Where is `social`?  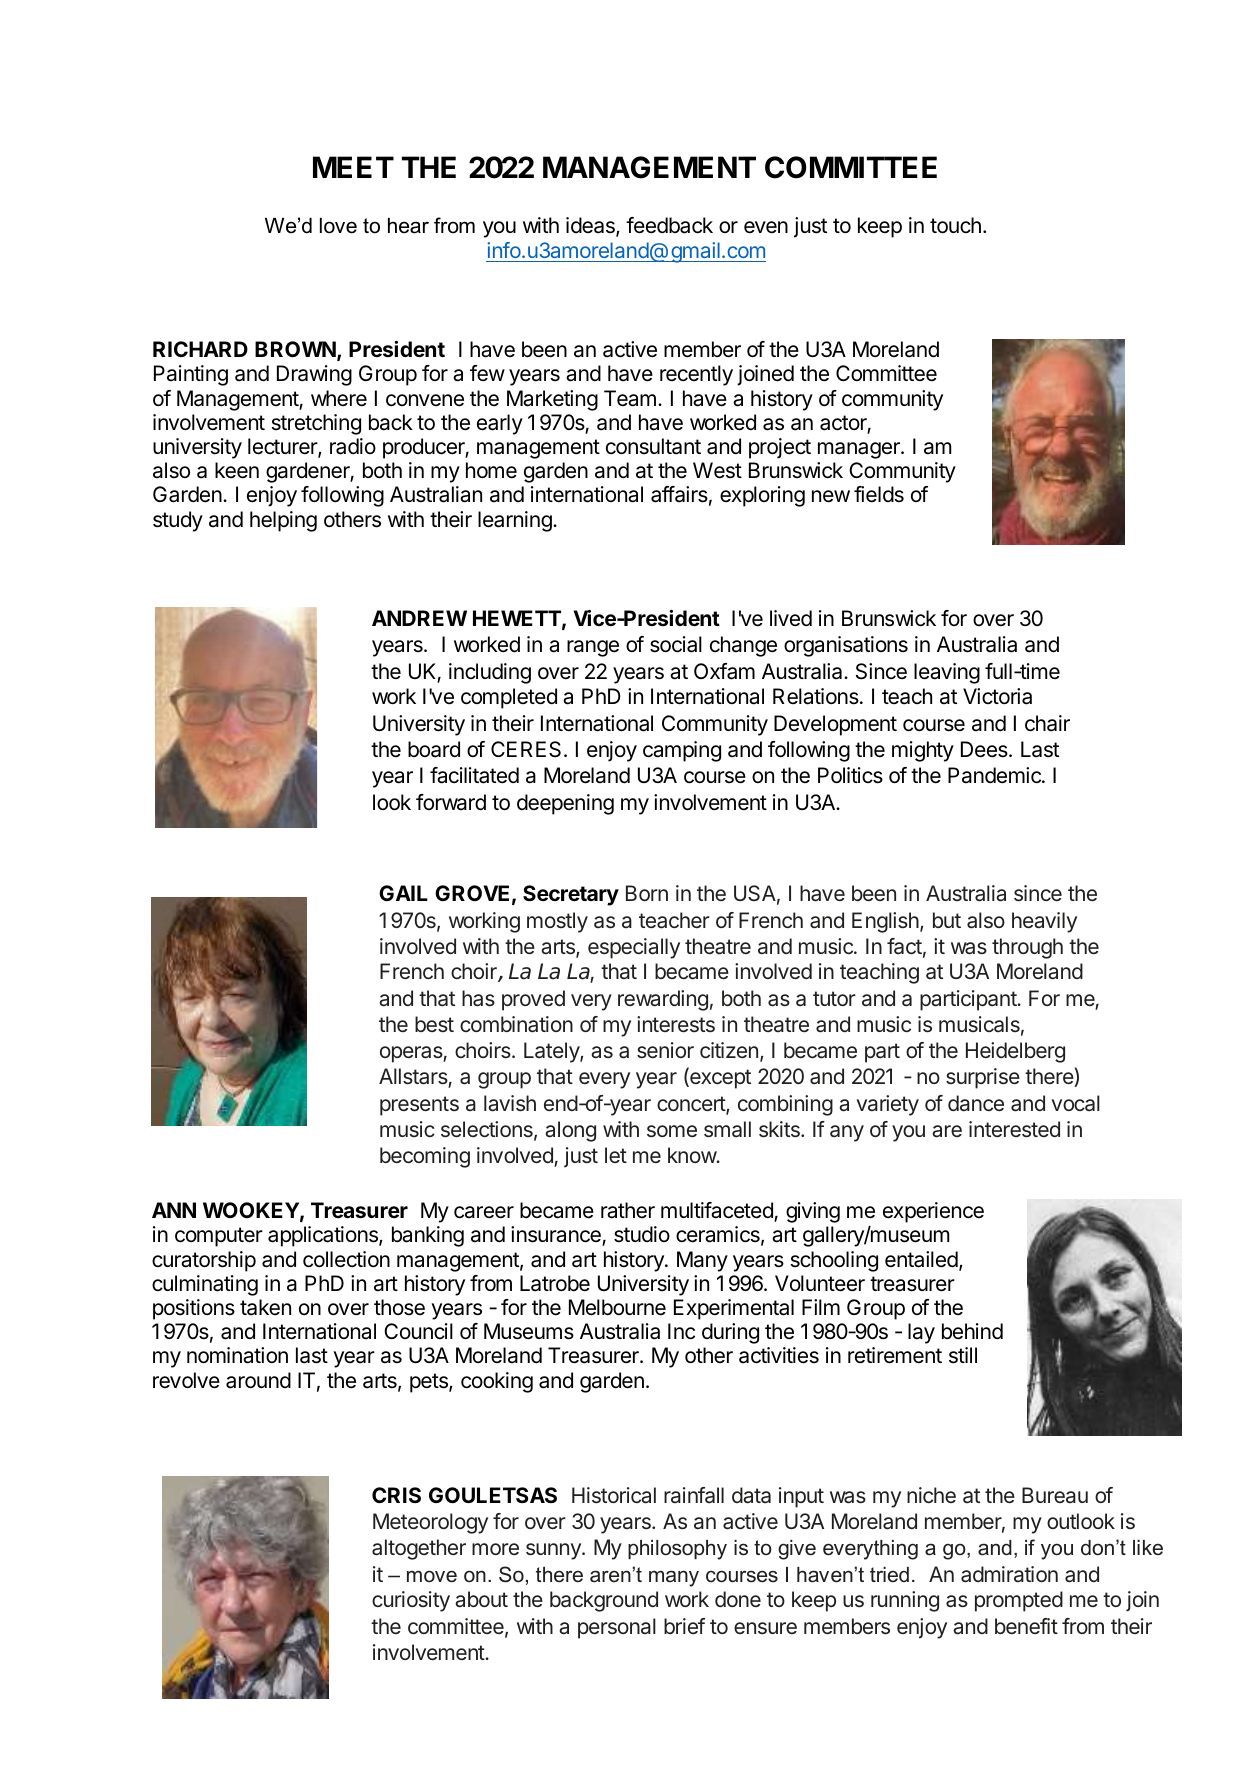 social is located at coordinates (676, 644).
